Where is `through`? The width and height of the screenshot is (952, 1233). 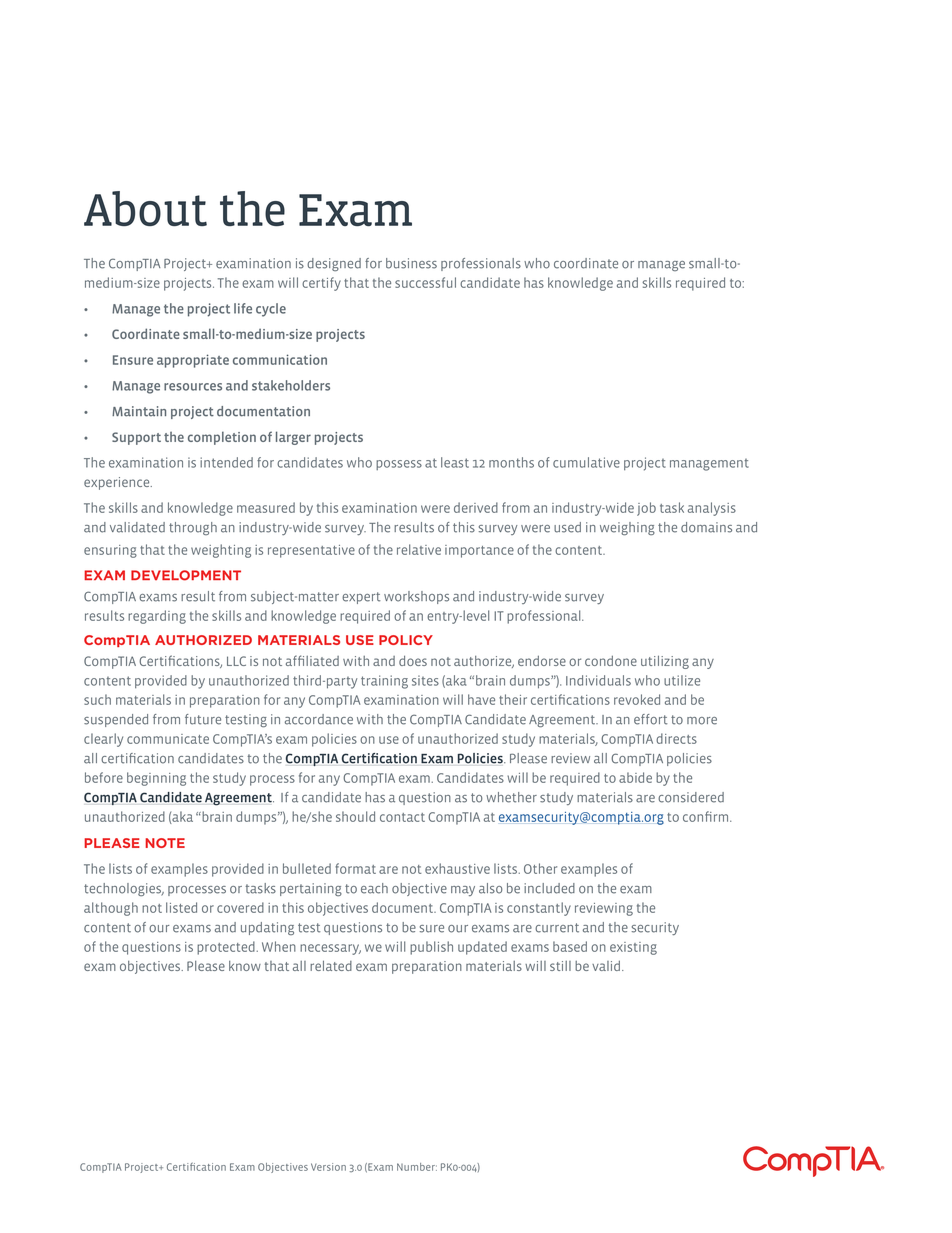 through is located at coordinates (193, 528).
